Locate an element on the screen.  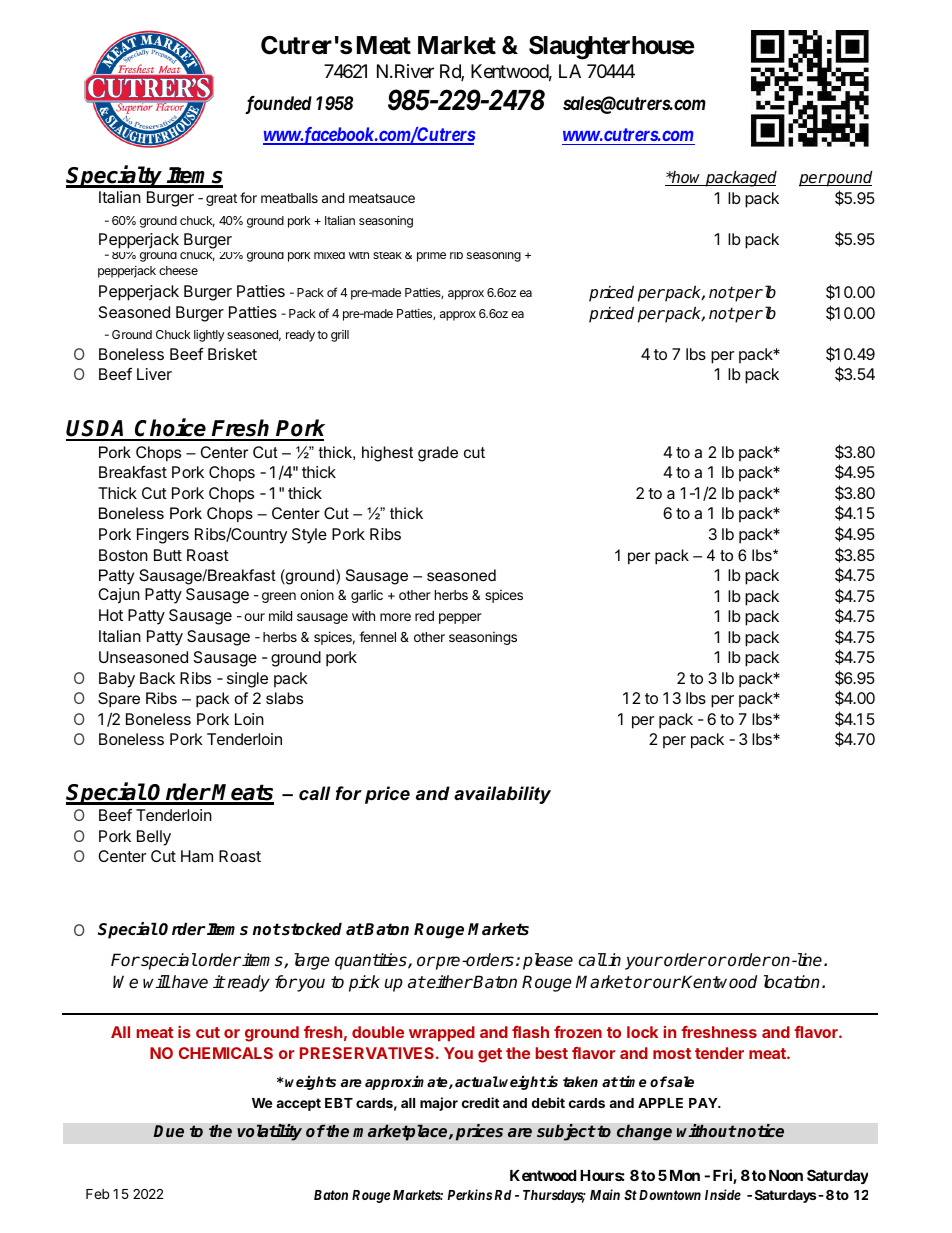
pound is located at coordinates (848, 178).
